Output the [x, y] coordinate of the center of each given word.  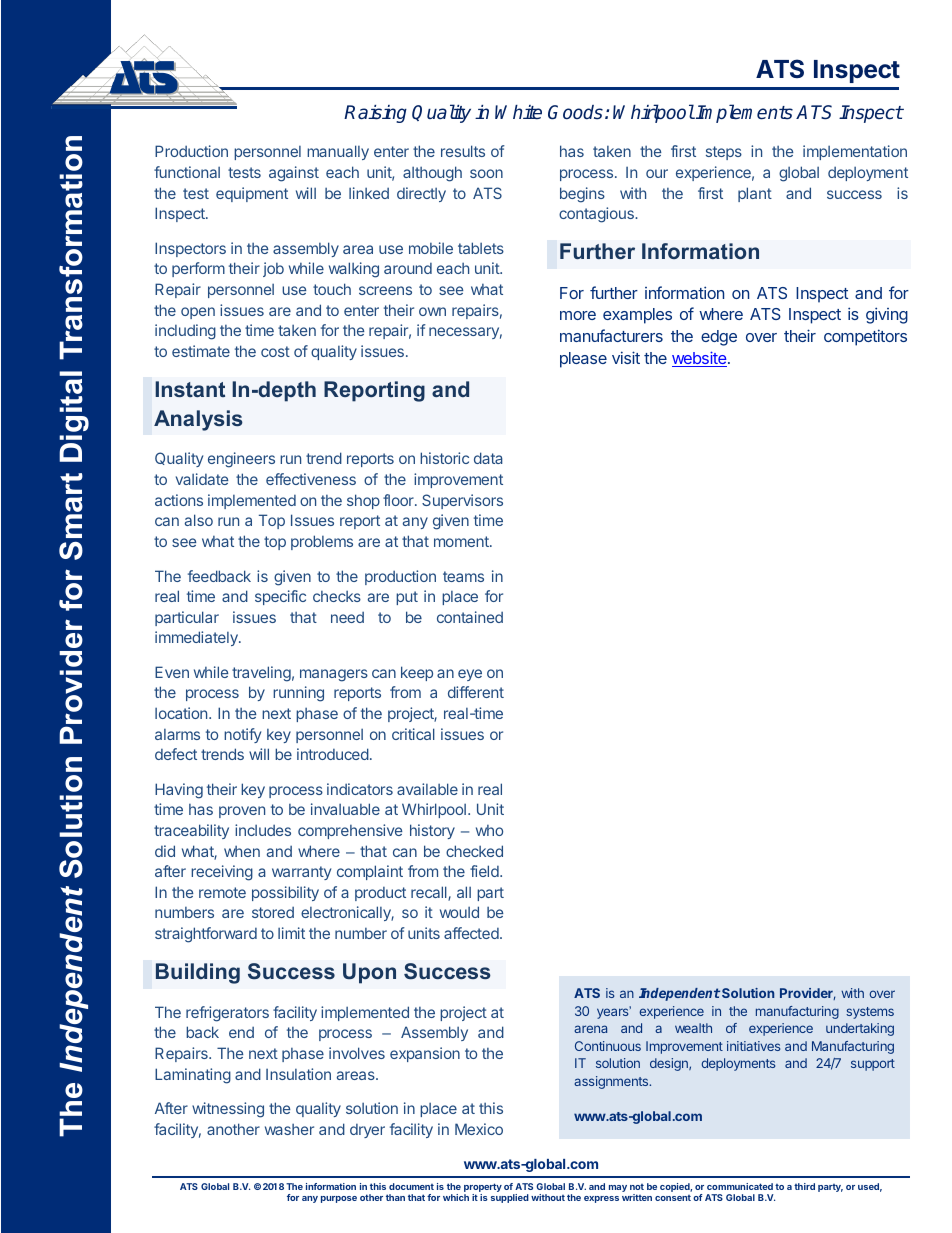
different [476, 692]
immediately [197, 638]
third [804, 1186]
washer [289, 1129]
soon [486, 173]
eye [470, 675]
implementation [855, 152]
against [294, 174]
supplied [510, 1198]
